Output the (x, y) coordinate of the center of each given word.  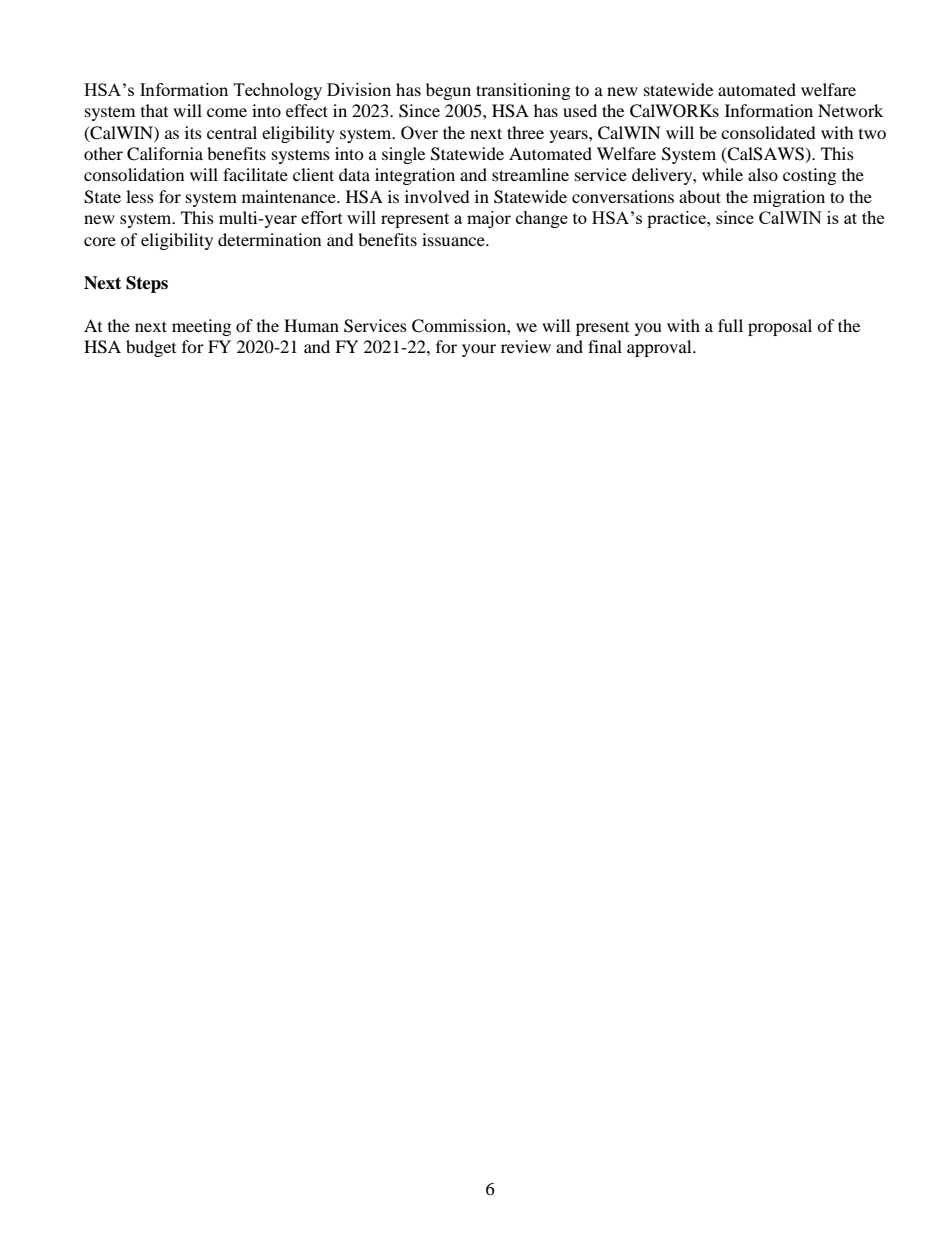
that (154, 110)
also (763, 174)
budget (151, 348)
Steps (147, 284)
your (479, 350)
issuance (454, 239)
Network (850, 110)
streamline (530, 174)
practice (677, 219)
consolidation (134, 174)
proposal (780, 327)
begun (448, 91)
